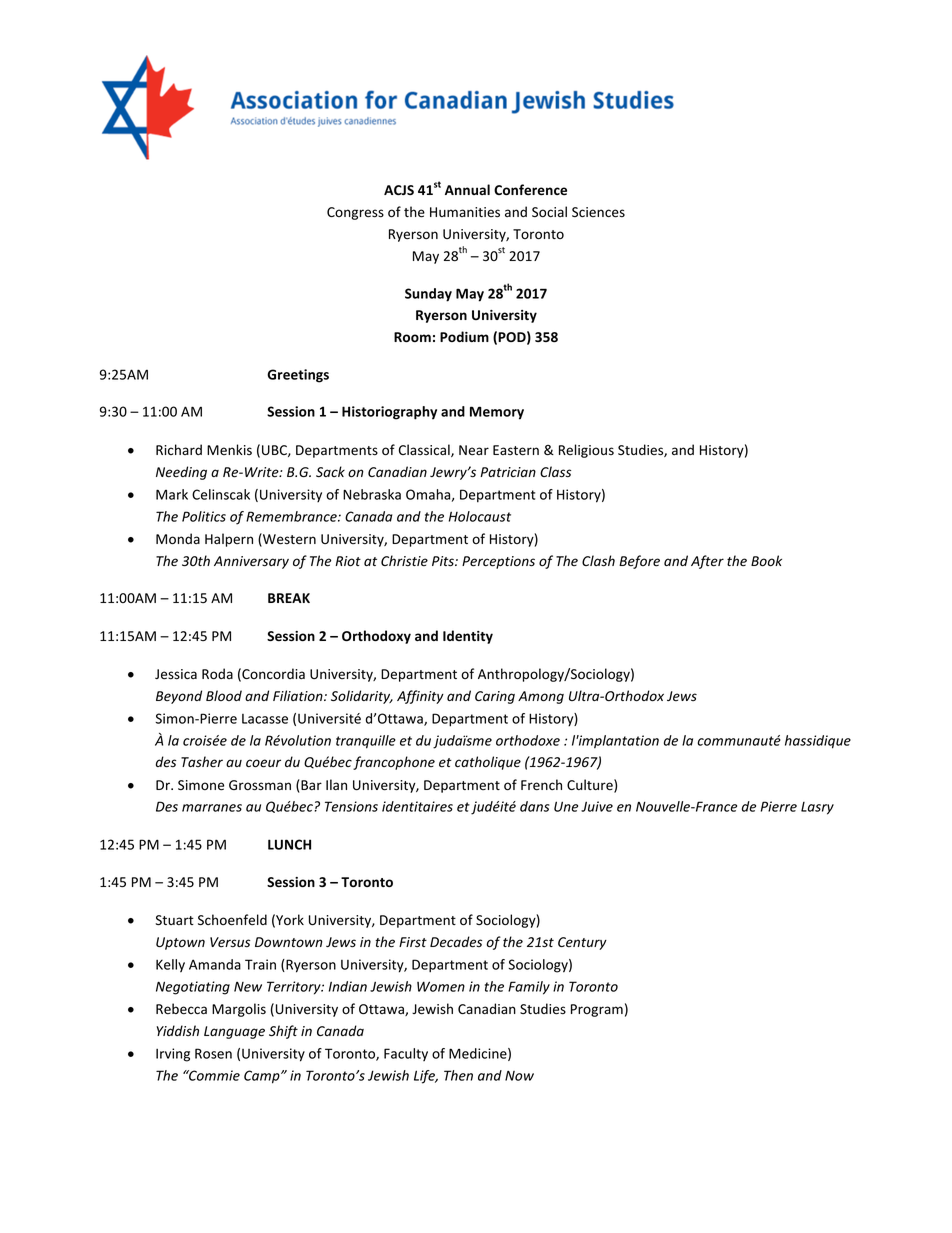 The height and width of the screenshot is (1233, 952). I want to click on BREAK, so click(289, 598).
